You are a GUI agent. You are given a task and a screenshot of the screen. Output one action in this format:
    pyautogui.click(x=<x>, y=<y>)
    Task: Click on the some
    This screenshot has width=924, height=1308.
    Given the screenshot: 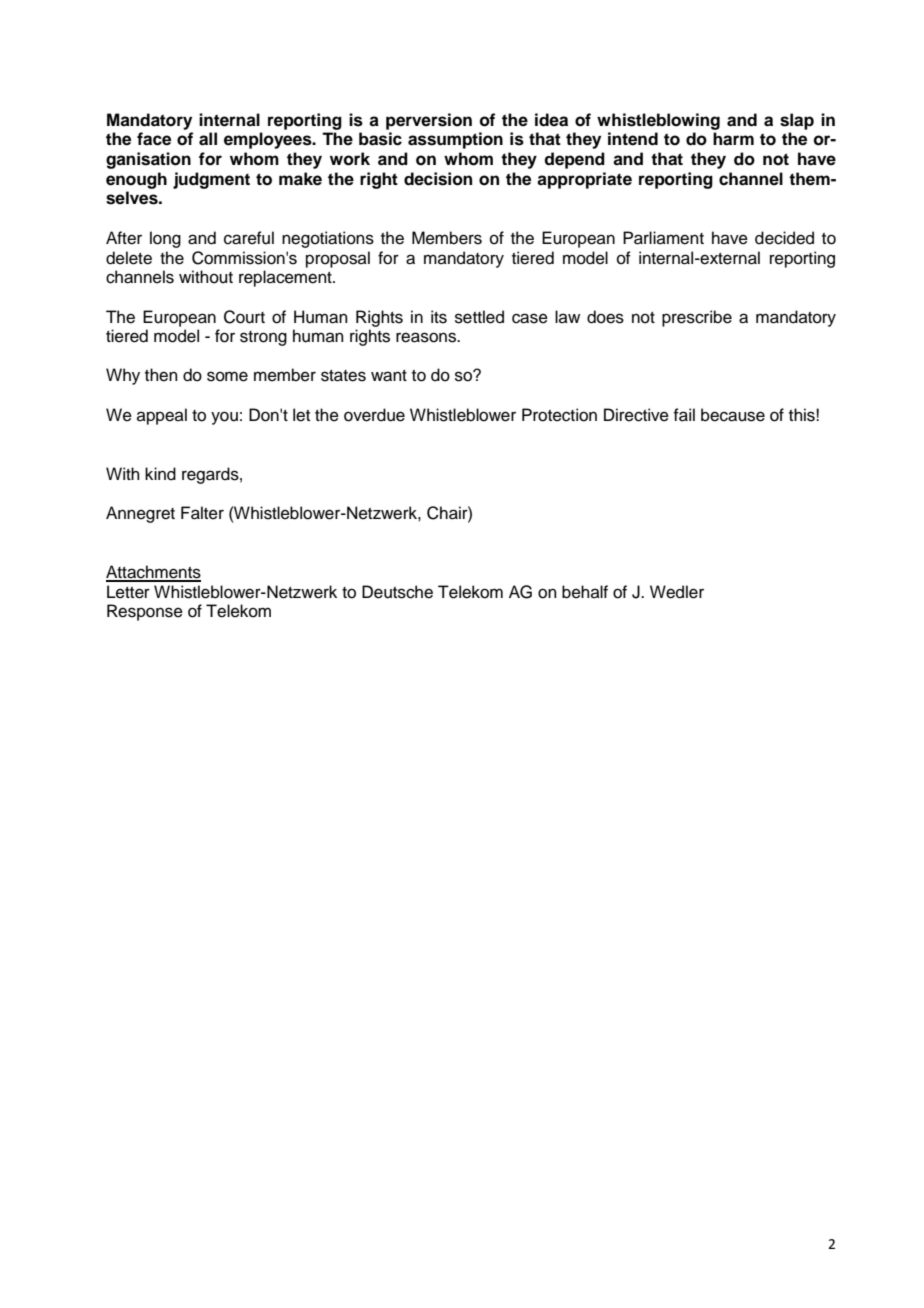 What is the action you would take?
    pyautogui.click(x=227, y=376)
